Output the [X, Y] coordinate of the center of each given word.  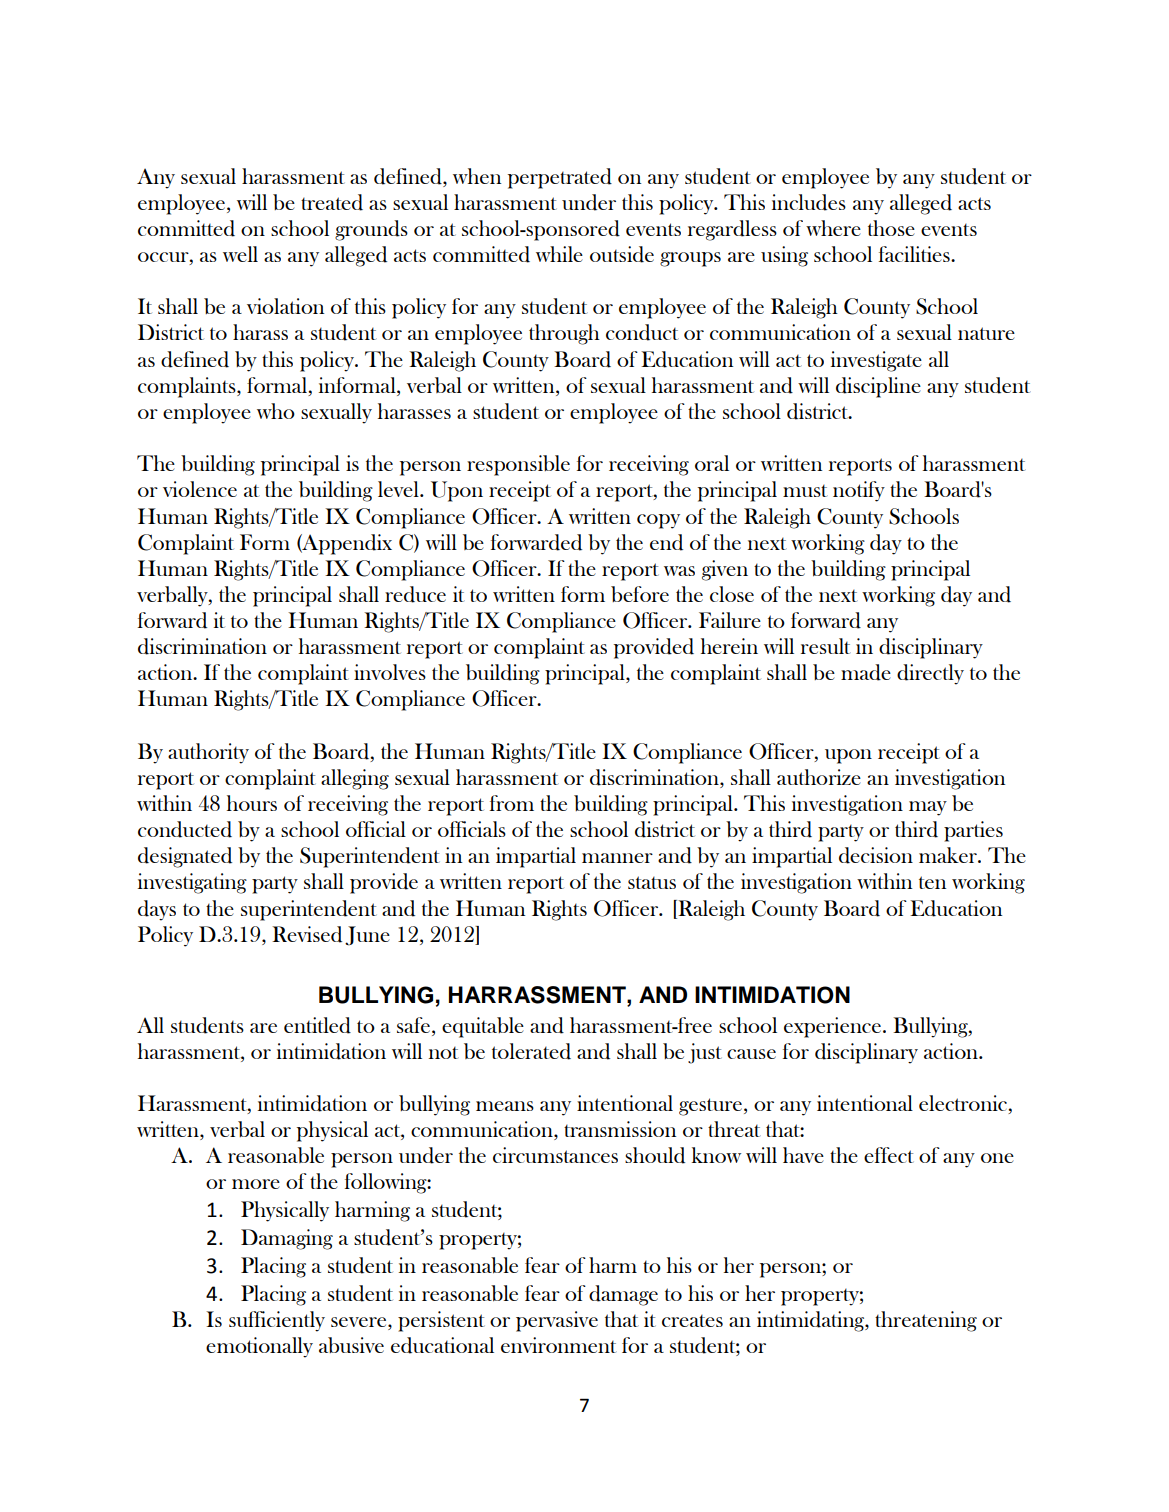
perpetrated [560, 178]
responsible [518, 465]
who [276, 411]
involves [390, 672]
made [866, 672]
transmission [620, 1129]
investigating [192, 883]
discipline [878, 387]
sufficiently [277, 1321]
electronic [964, 1104]
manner [617, 858]
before [640, 594]
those [891, 228]
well [240, 254]
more [256, 1184]
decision [876, 855]
